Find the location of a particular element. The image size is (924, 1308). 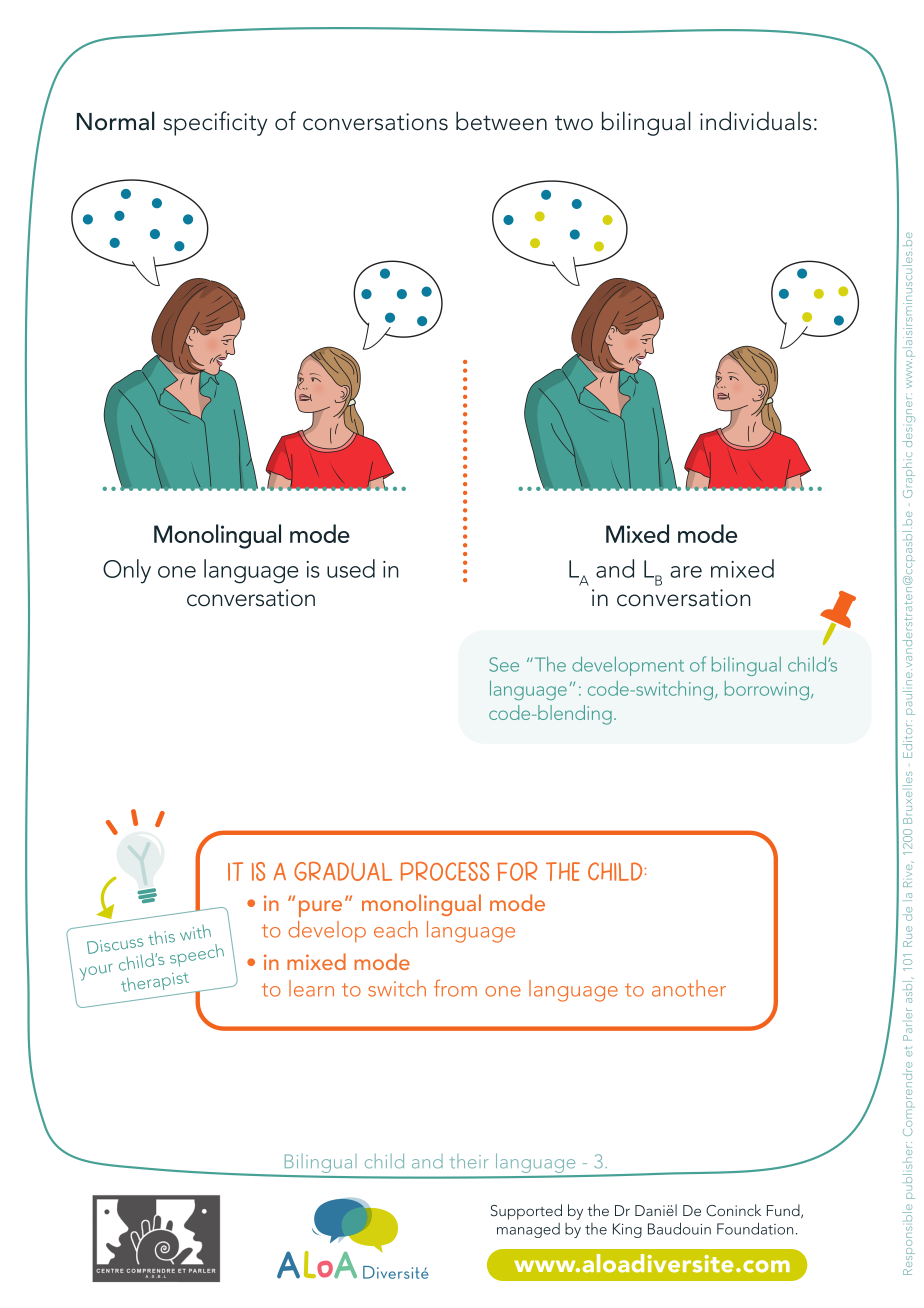

between is located at coordinates (501, 121).
